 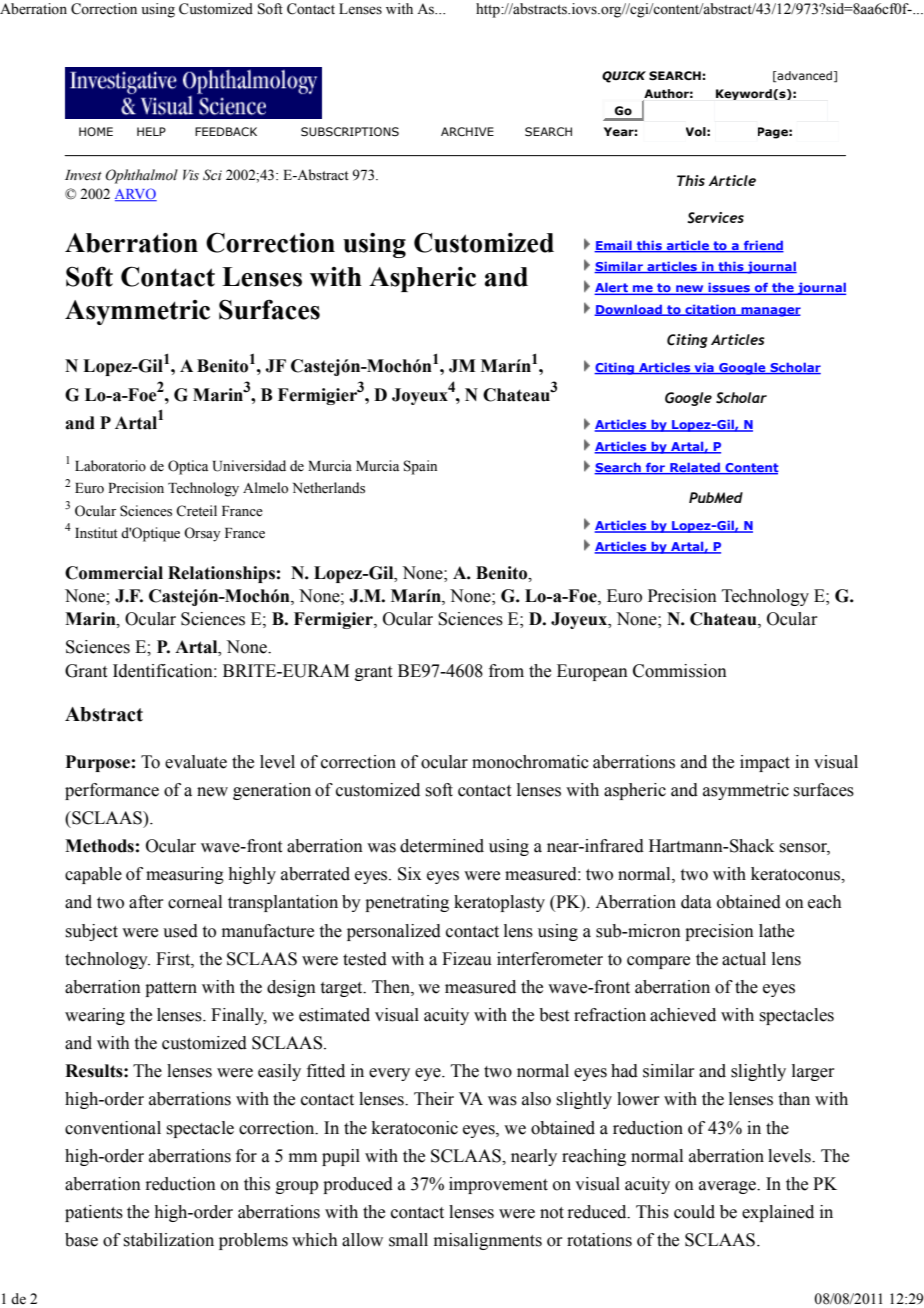 I want to click on measuring, so click(x=185, y=875).
